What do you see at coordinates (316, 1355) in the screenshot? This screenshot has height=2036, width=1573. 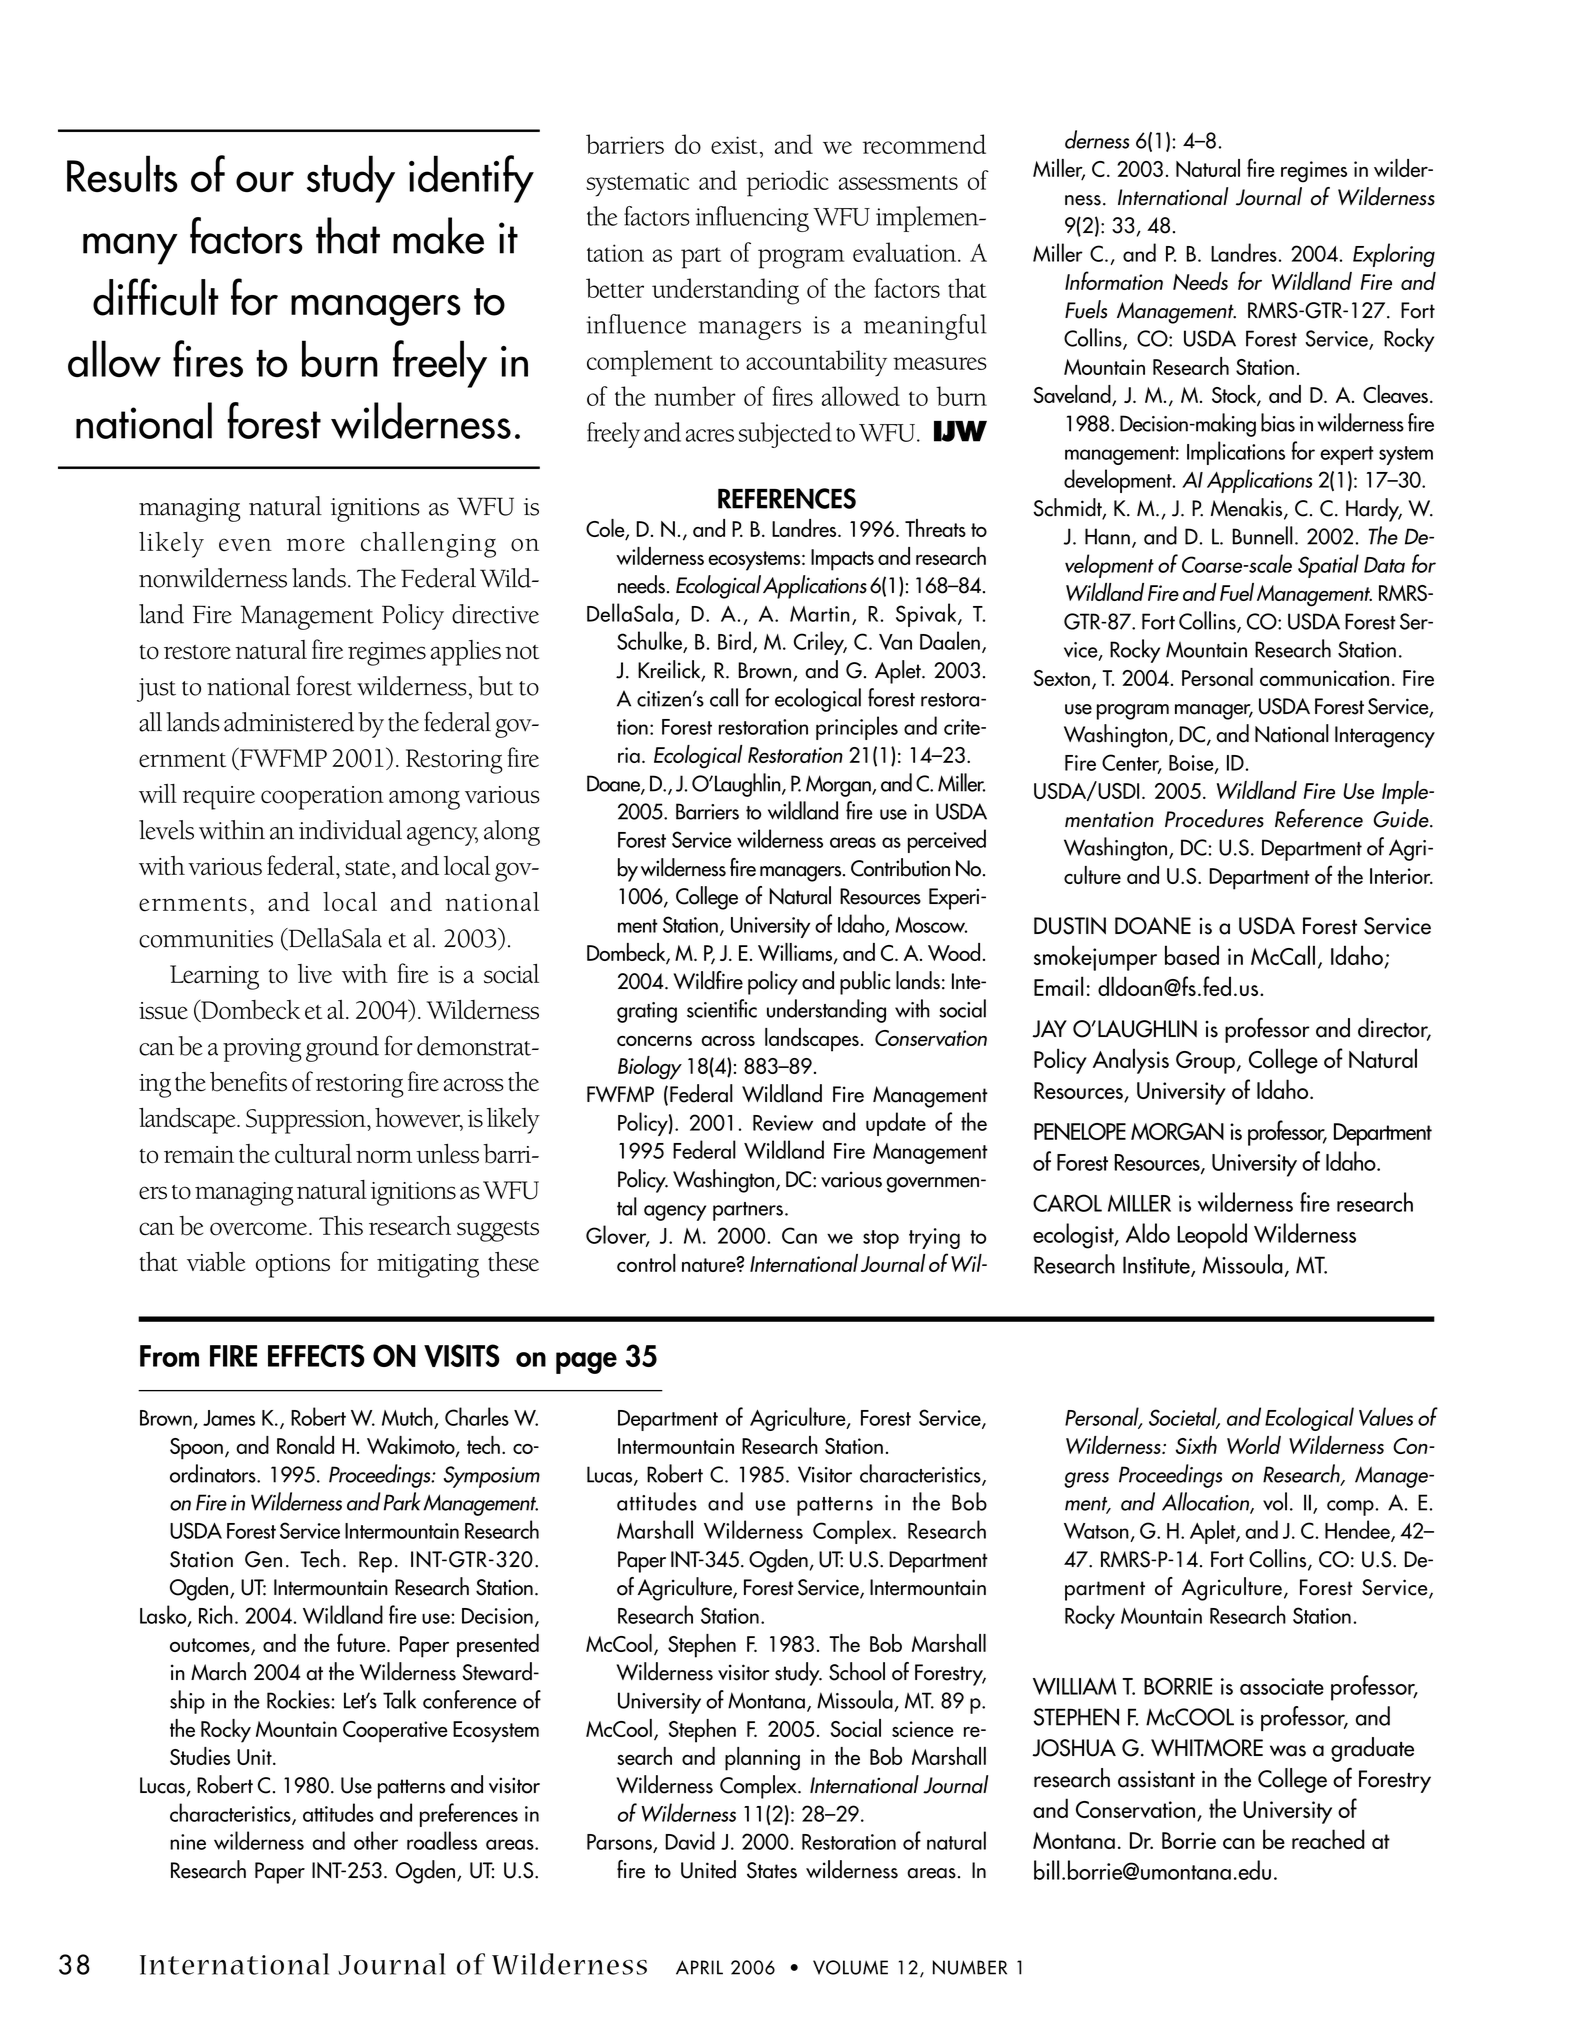 I see `EFFECTS` at bounding box center [316, 1355].
